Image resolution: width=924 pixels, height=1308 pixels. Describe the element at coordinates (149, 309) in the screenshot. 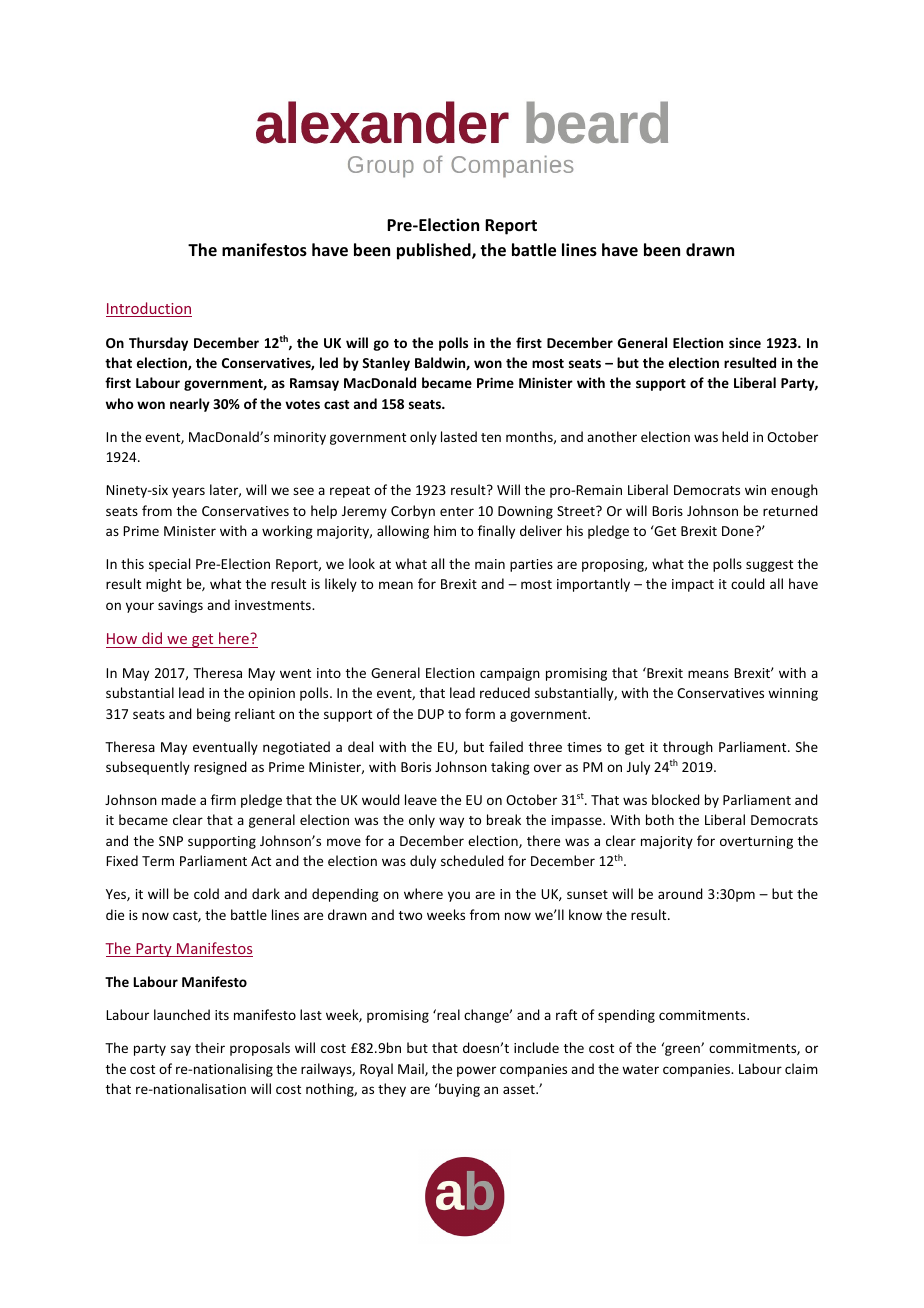

I see `Introduction` at that location.
